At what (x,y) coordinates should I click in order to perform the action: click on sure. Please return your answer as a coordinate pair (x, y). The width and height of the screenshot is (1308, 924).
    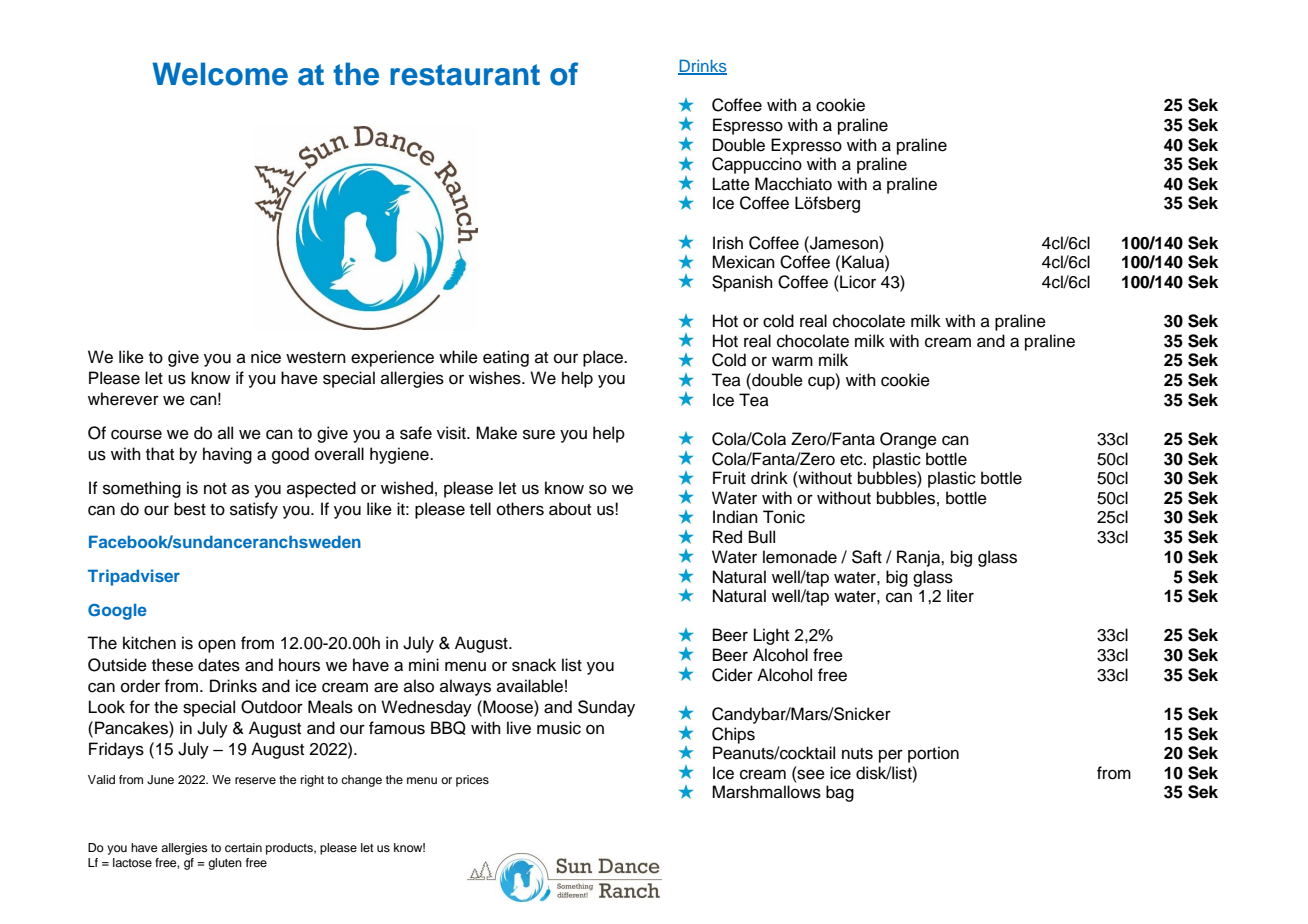
    Looking at the image, I should click on (539, 434).
